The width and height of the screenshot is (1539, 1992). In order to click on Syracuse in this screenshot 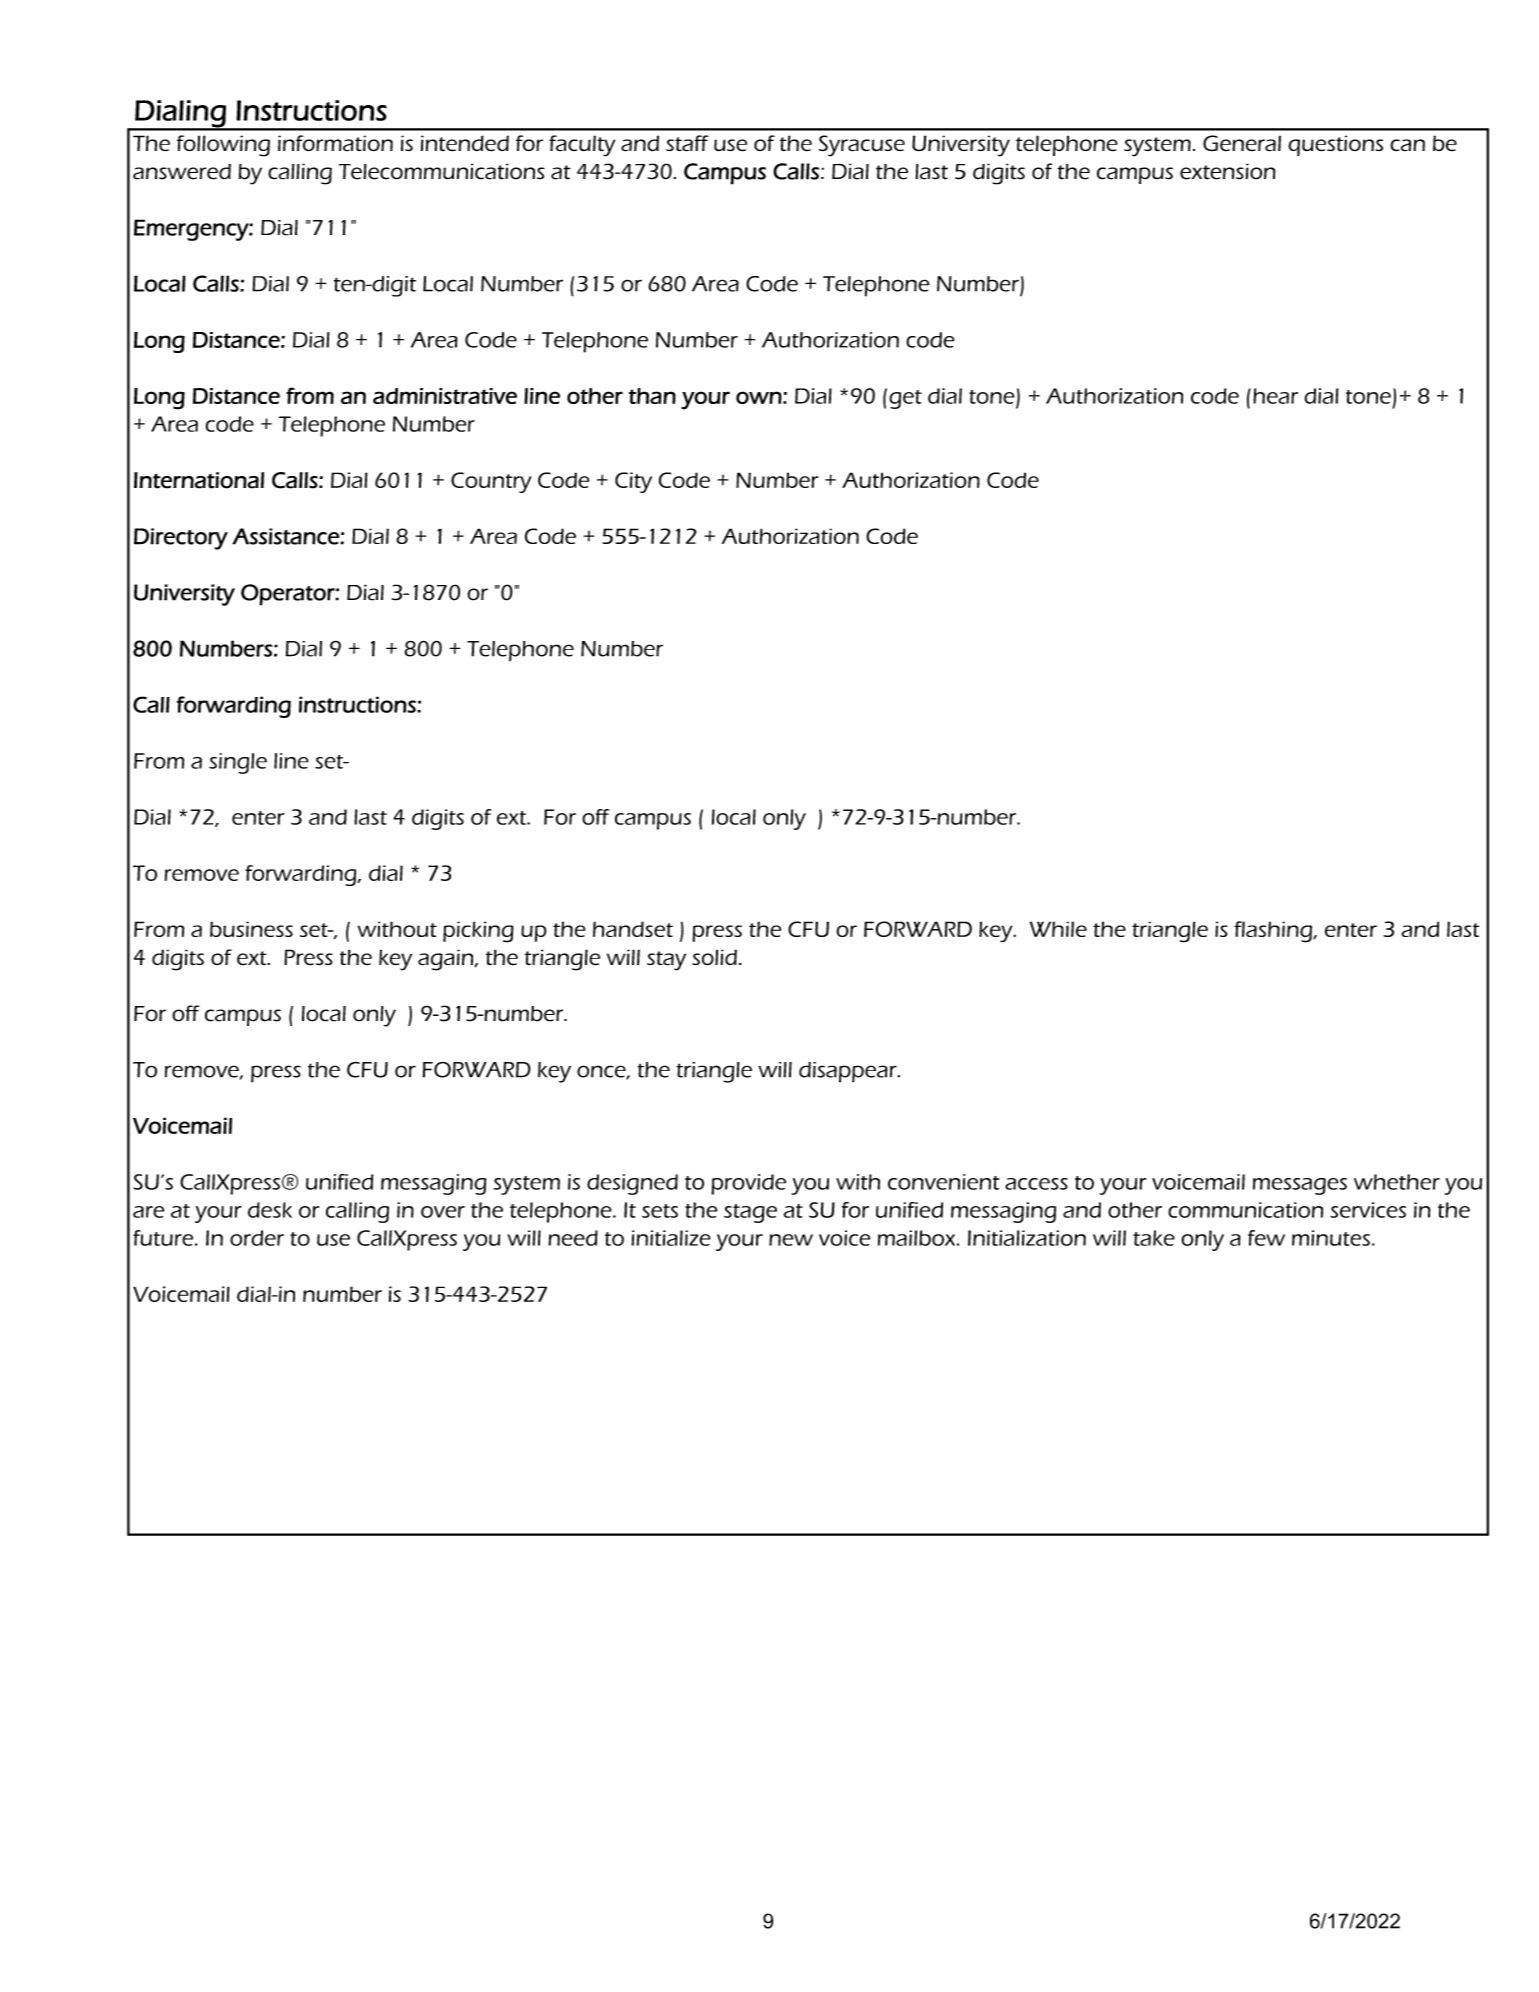, I will do `click(862, 146)`.
